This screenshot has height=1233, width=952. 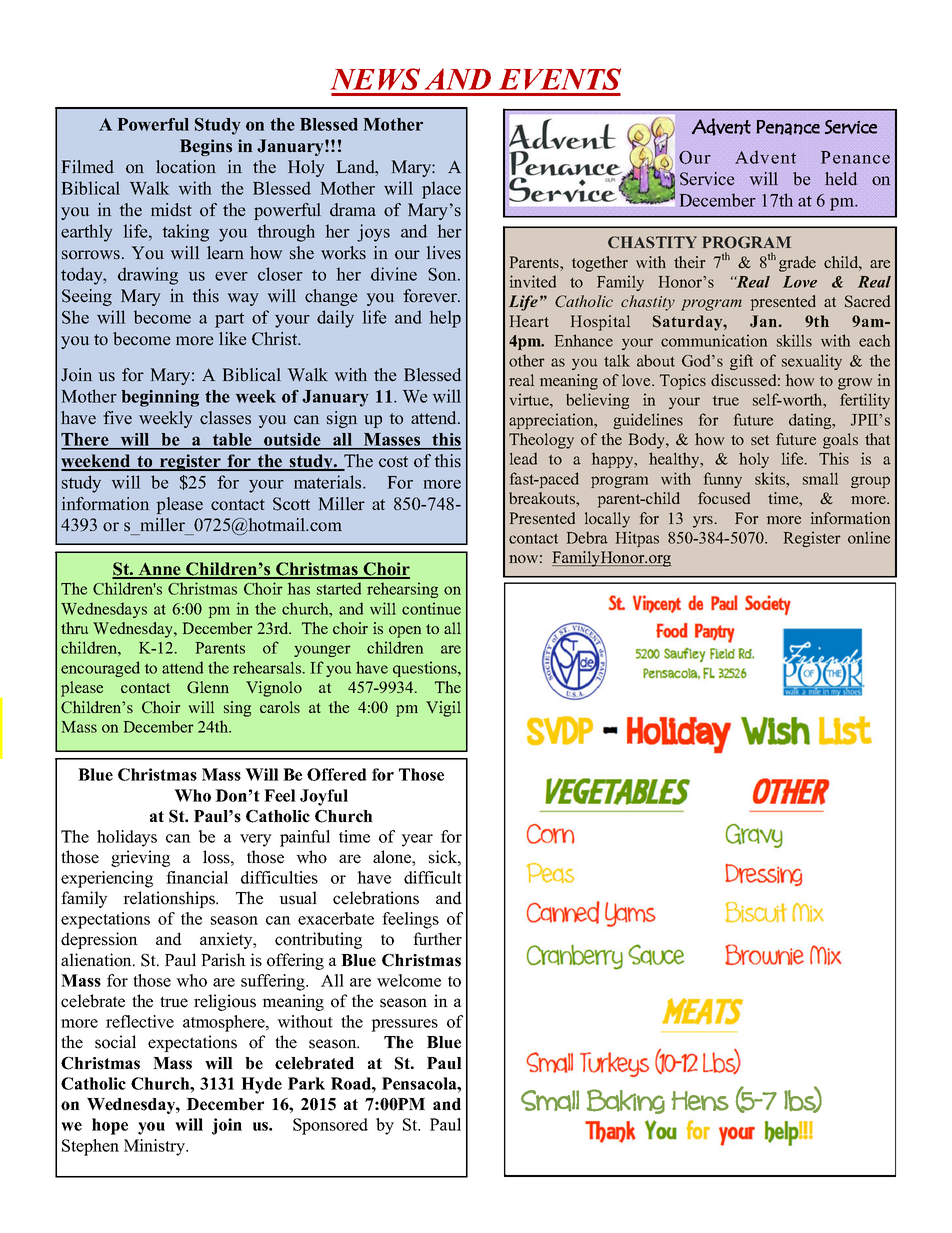 What do you see at coordinates (841, 179) in the screenshot?
I see `held` at bounding box center [841, 179].
